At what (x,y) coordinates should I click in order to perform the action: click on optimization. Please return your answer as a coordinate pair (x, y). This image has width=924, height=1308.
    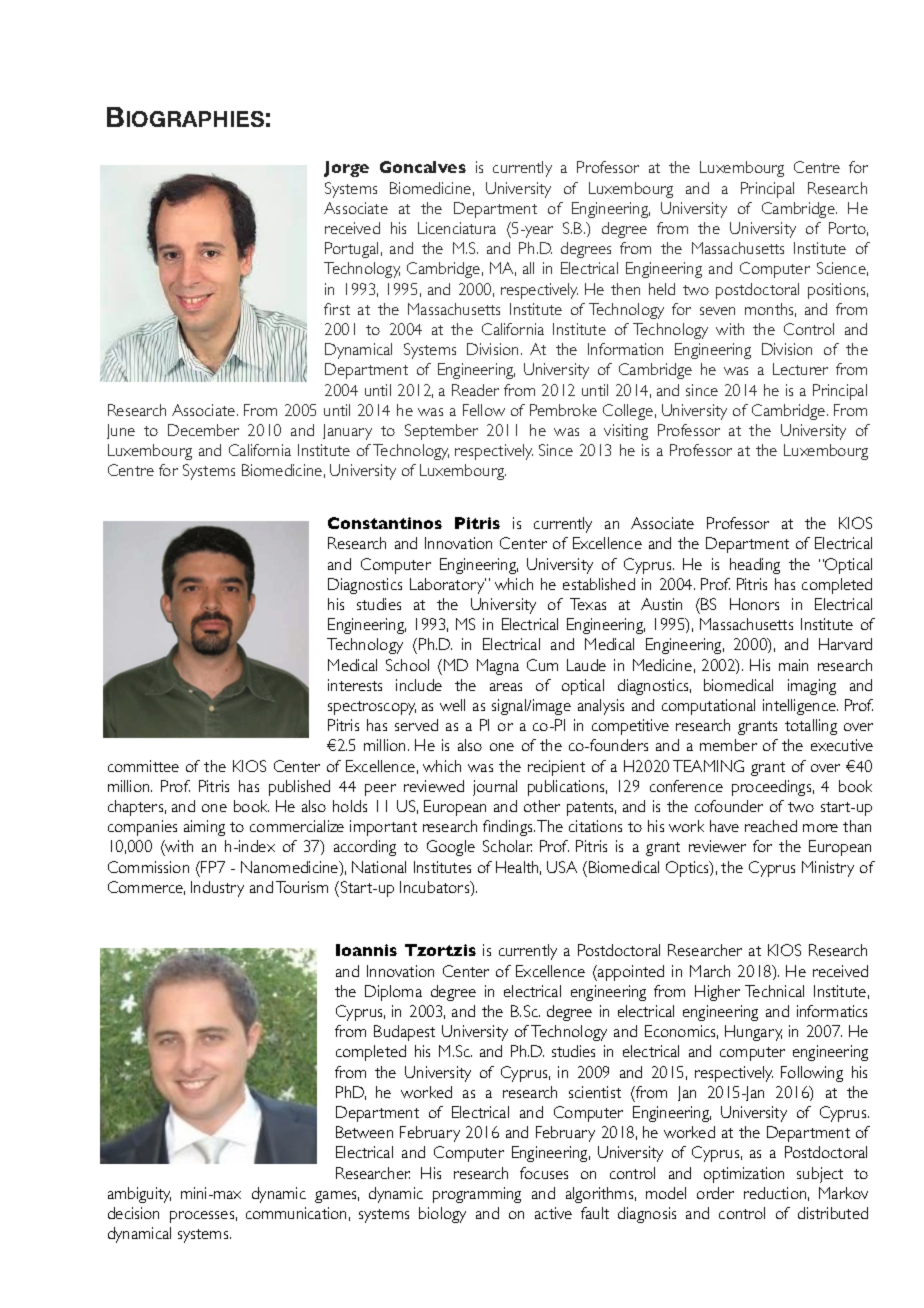
    Looking at the image, I should click on (744, 1175).
